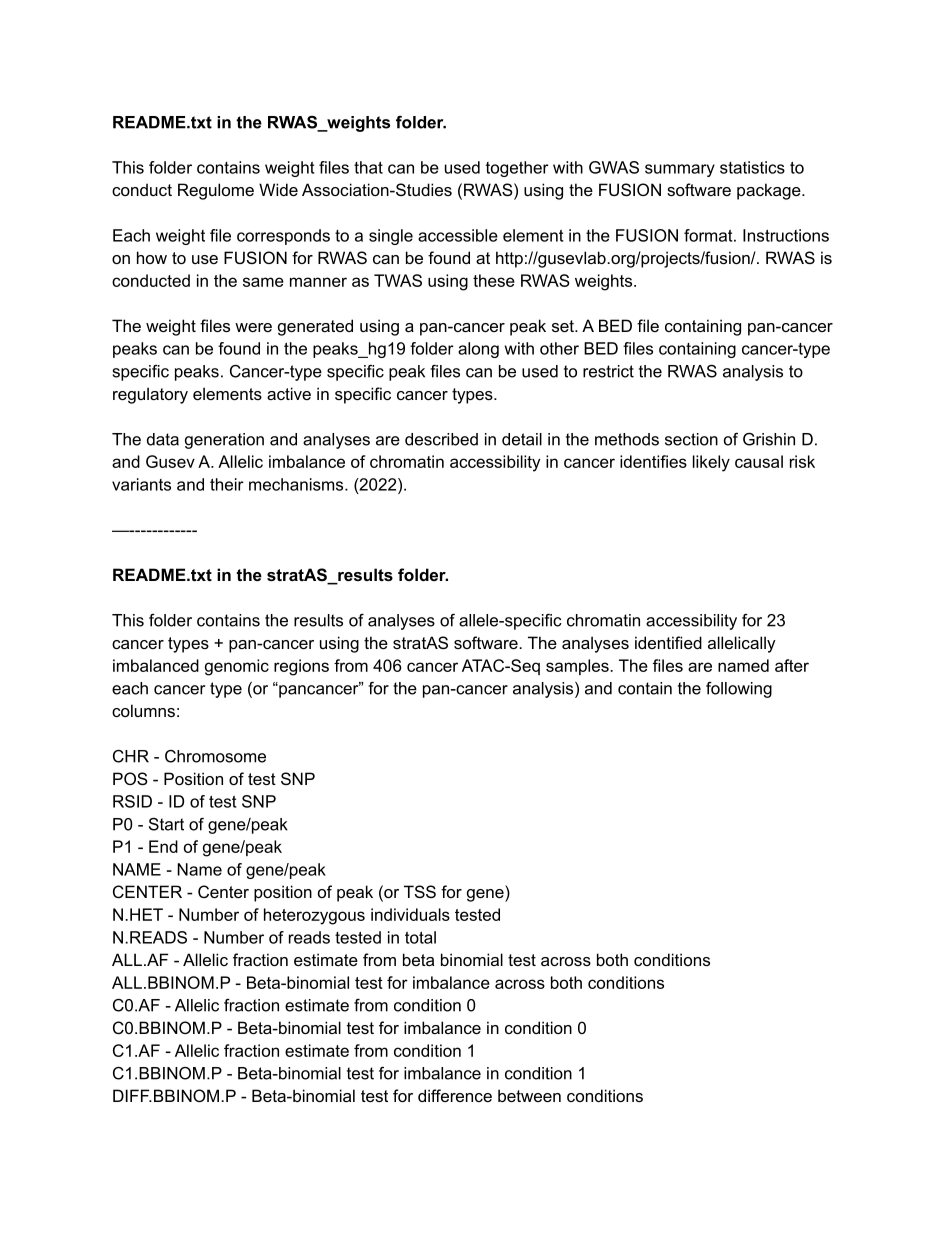  What do you see at coordinates (237, 667) in the screenshot?
I see `genomic` at bounding box center [237, 667].
